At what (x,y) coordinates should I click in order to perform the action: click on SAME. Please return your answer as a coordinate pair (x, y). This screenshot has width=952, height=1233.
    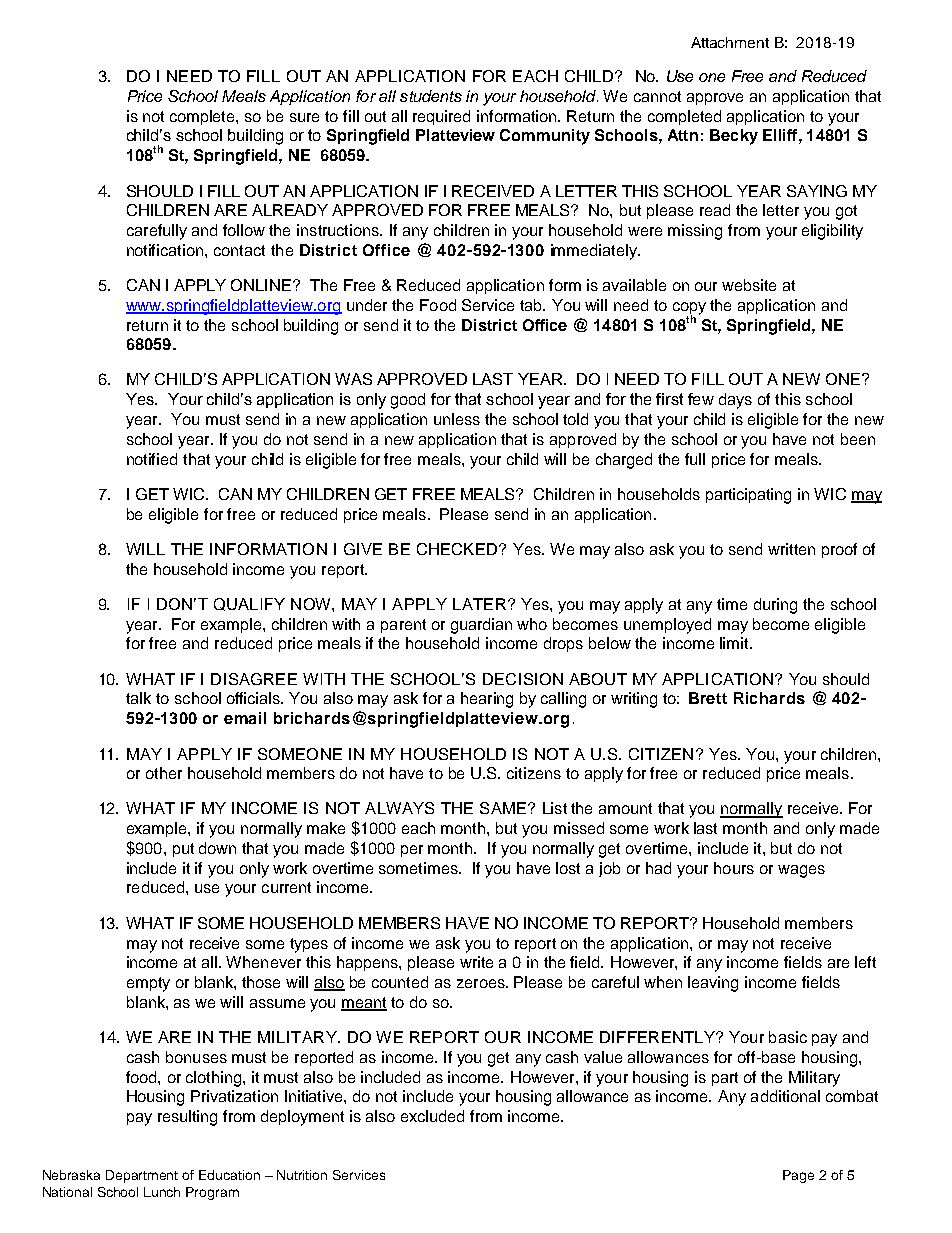
    Looking at the image, I should click on (503, 808).
